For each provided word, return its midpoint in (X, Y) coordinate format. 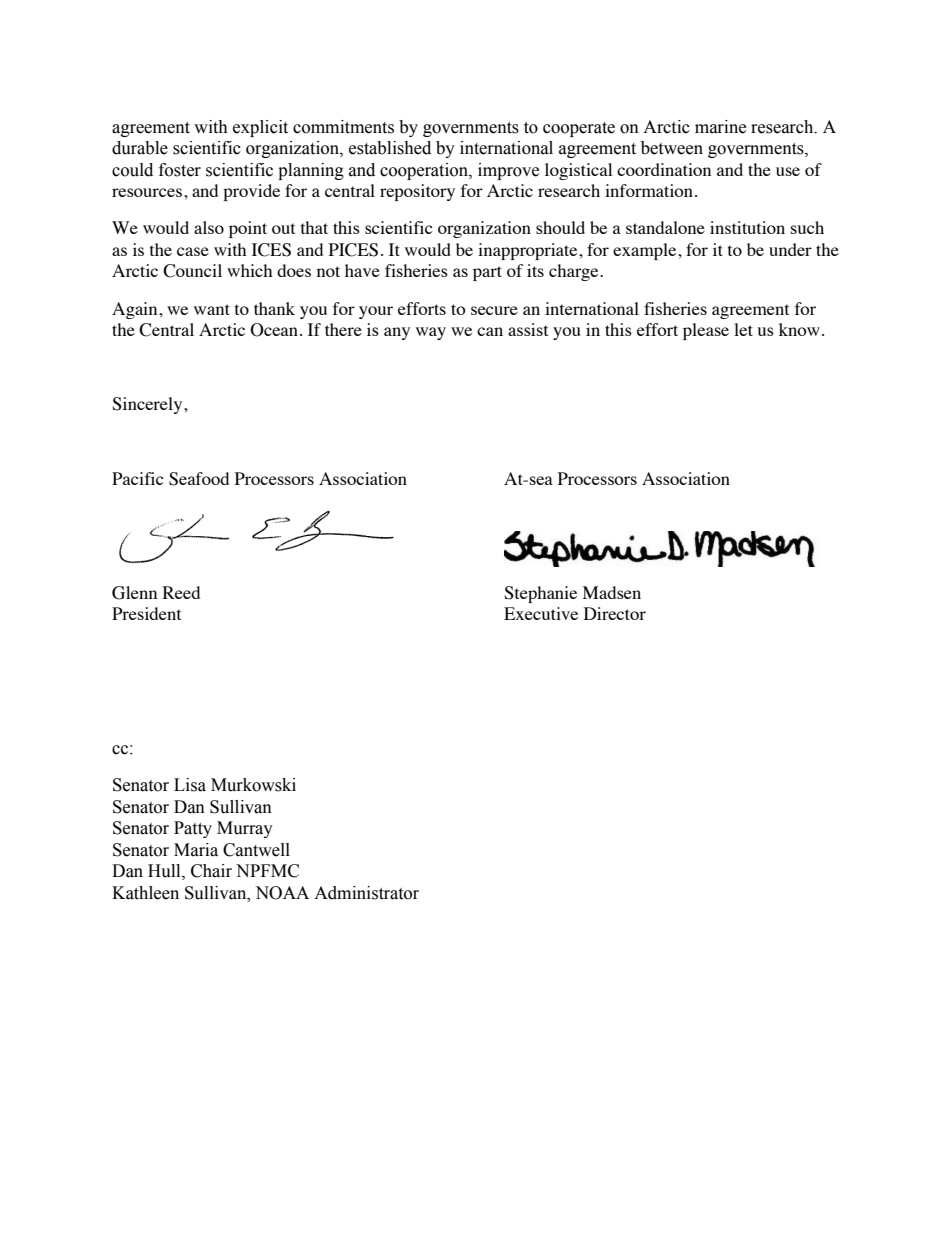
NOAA (282, 893)
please (706, 331)
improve (508, 171)
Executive (541, 613)
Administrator (366, 893)
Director (615, 613)
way (431, 333)
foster (180, 170)
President (146, 613)
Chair (211, 871)
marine (720, 127)
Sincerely (148, 405)
